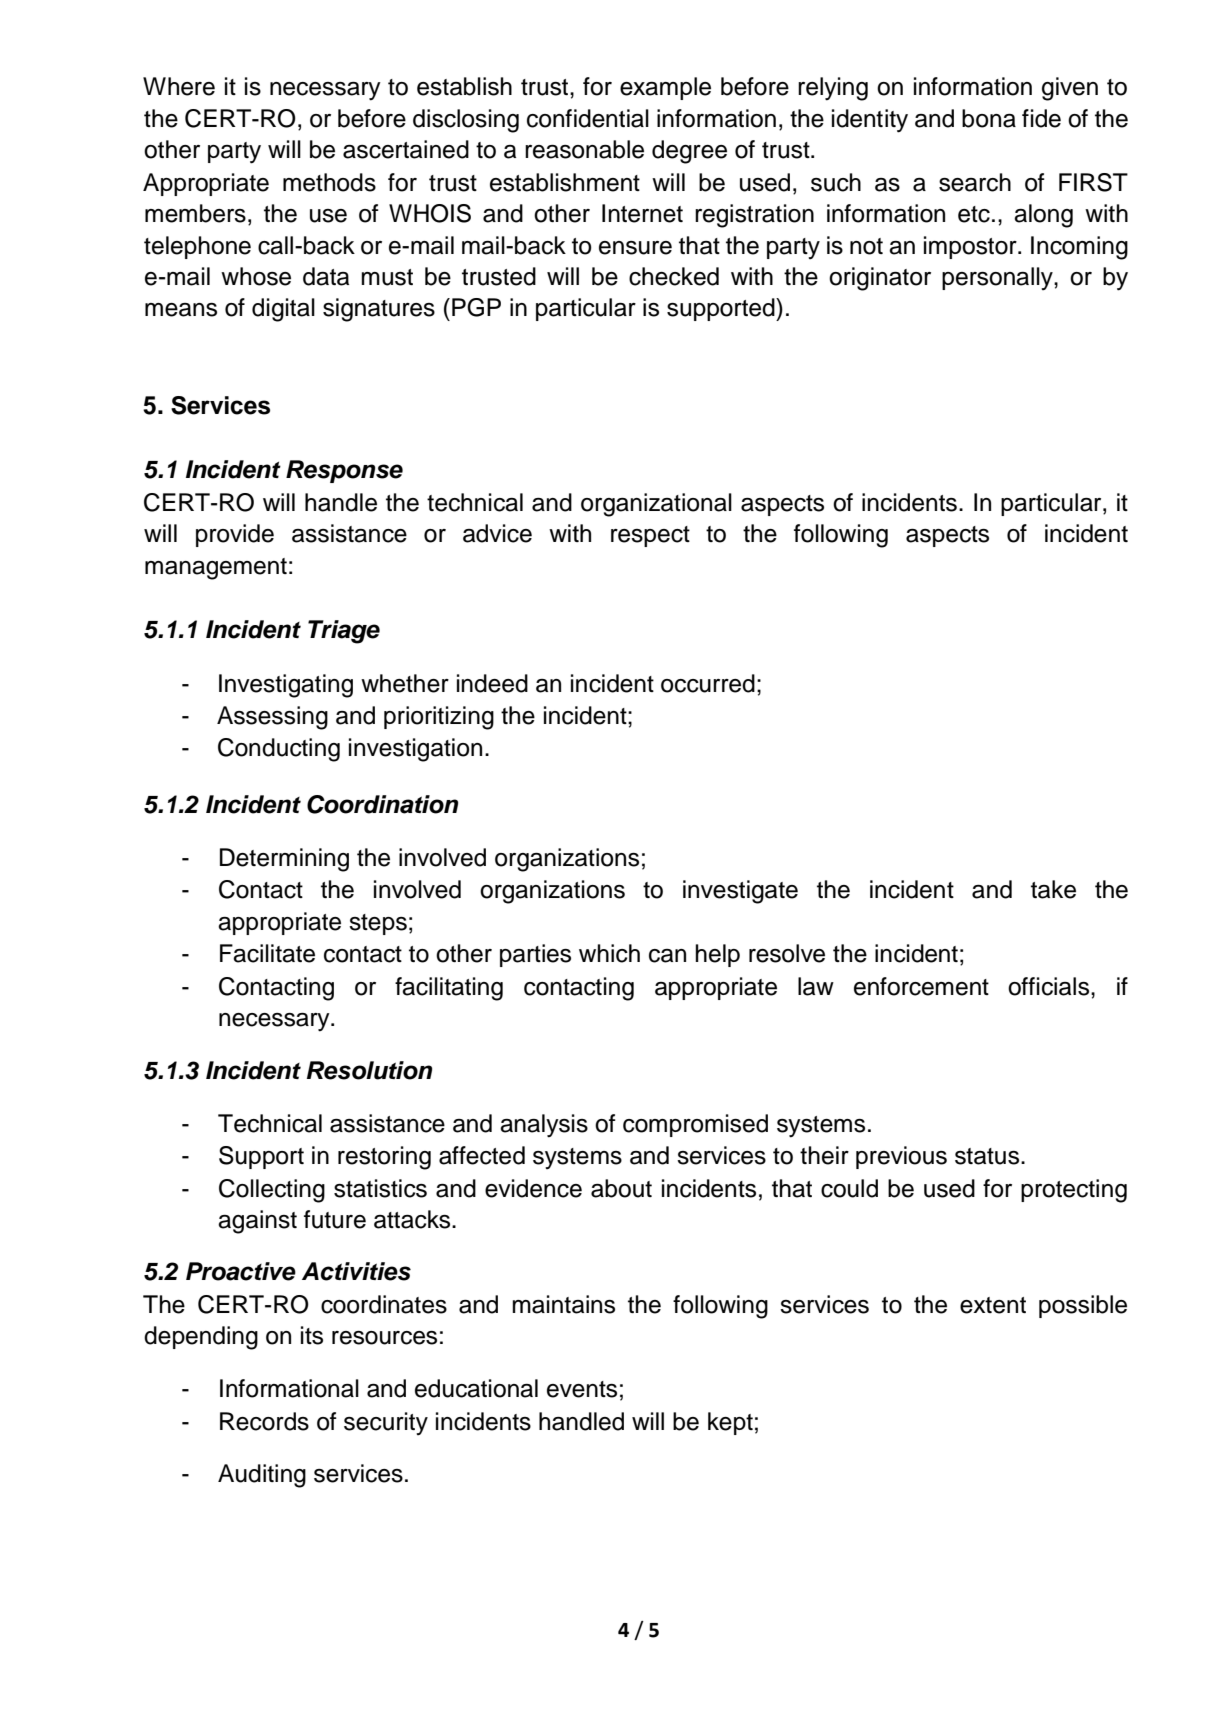  I want to click on occurred, so click(708, 683).
